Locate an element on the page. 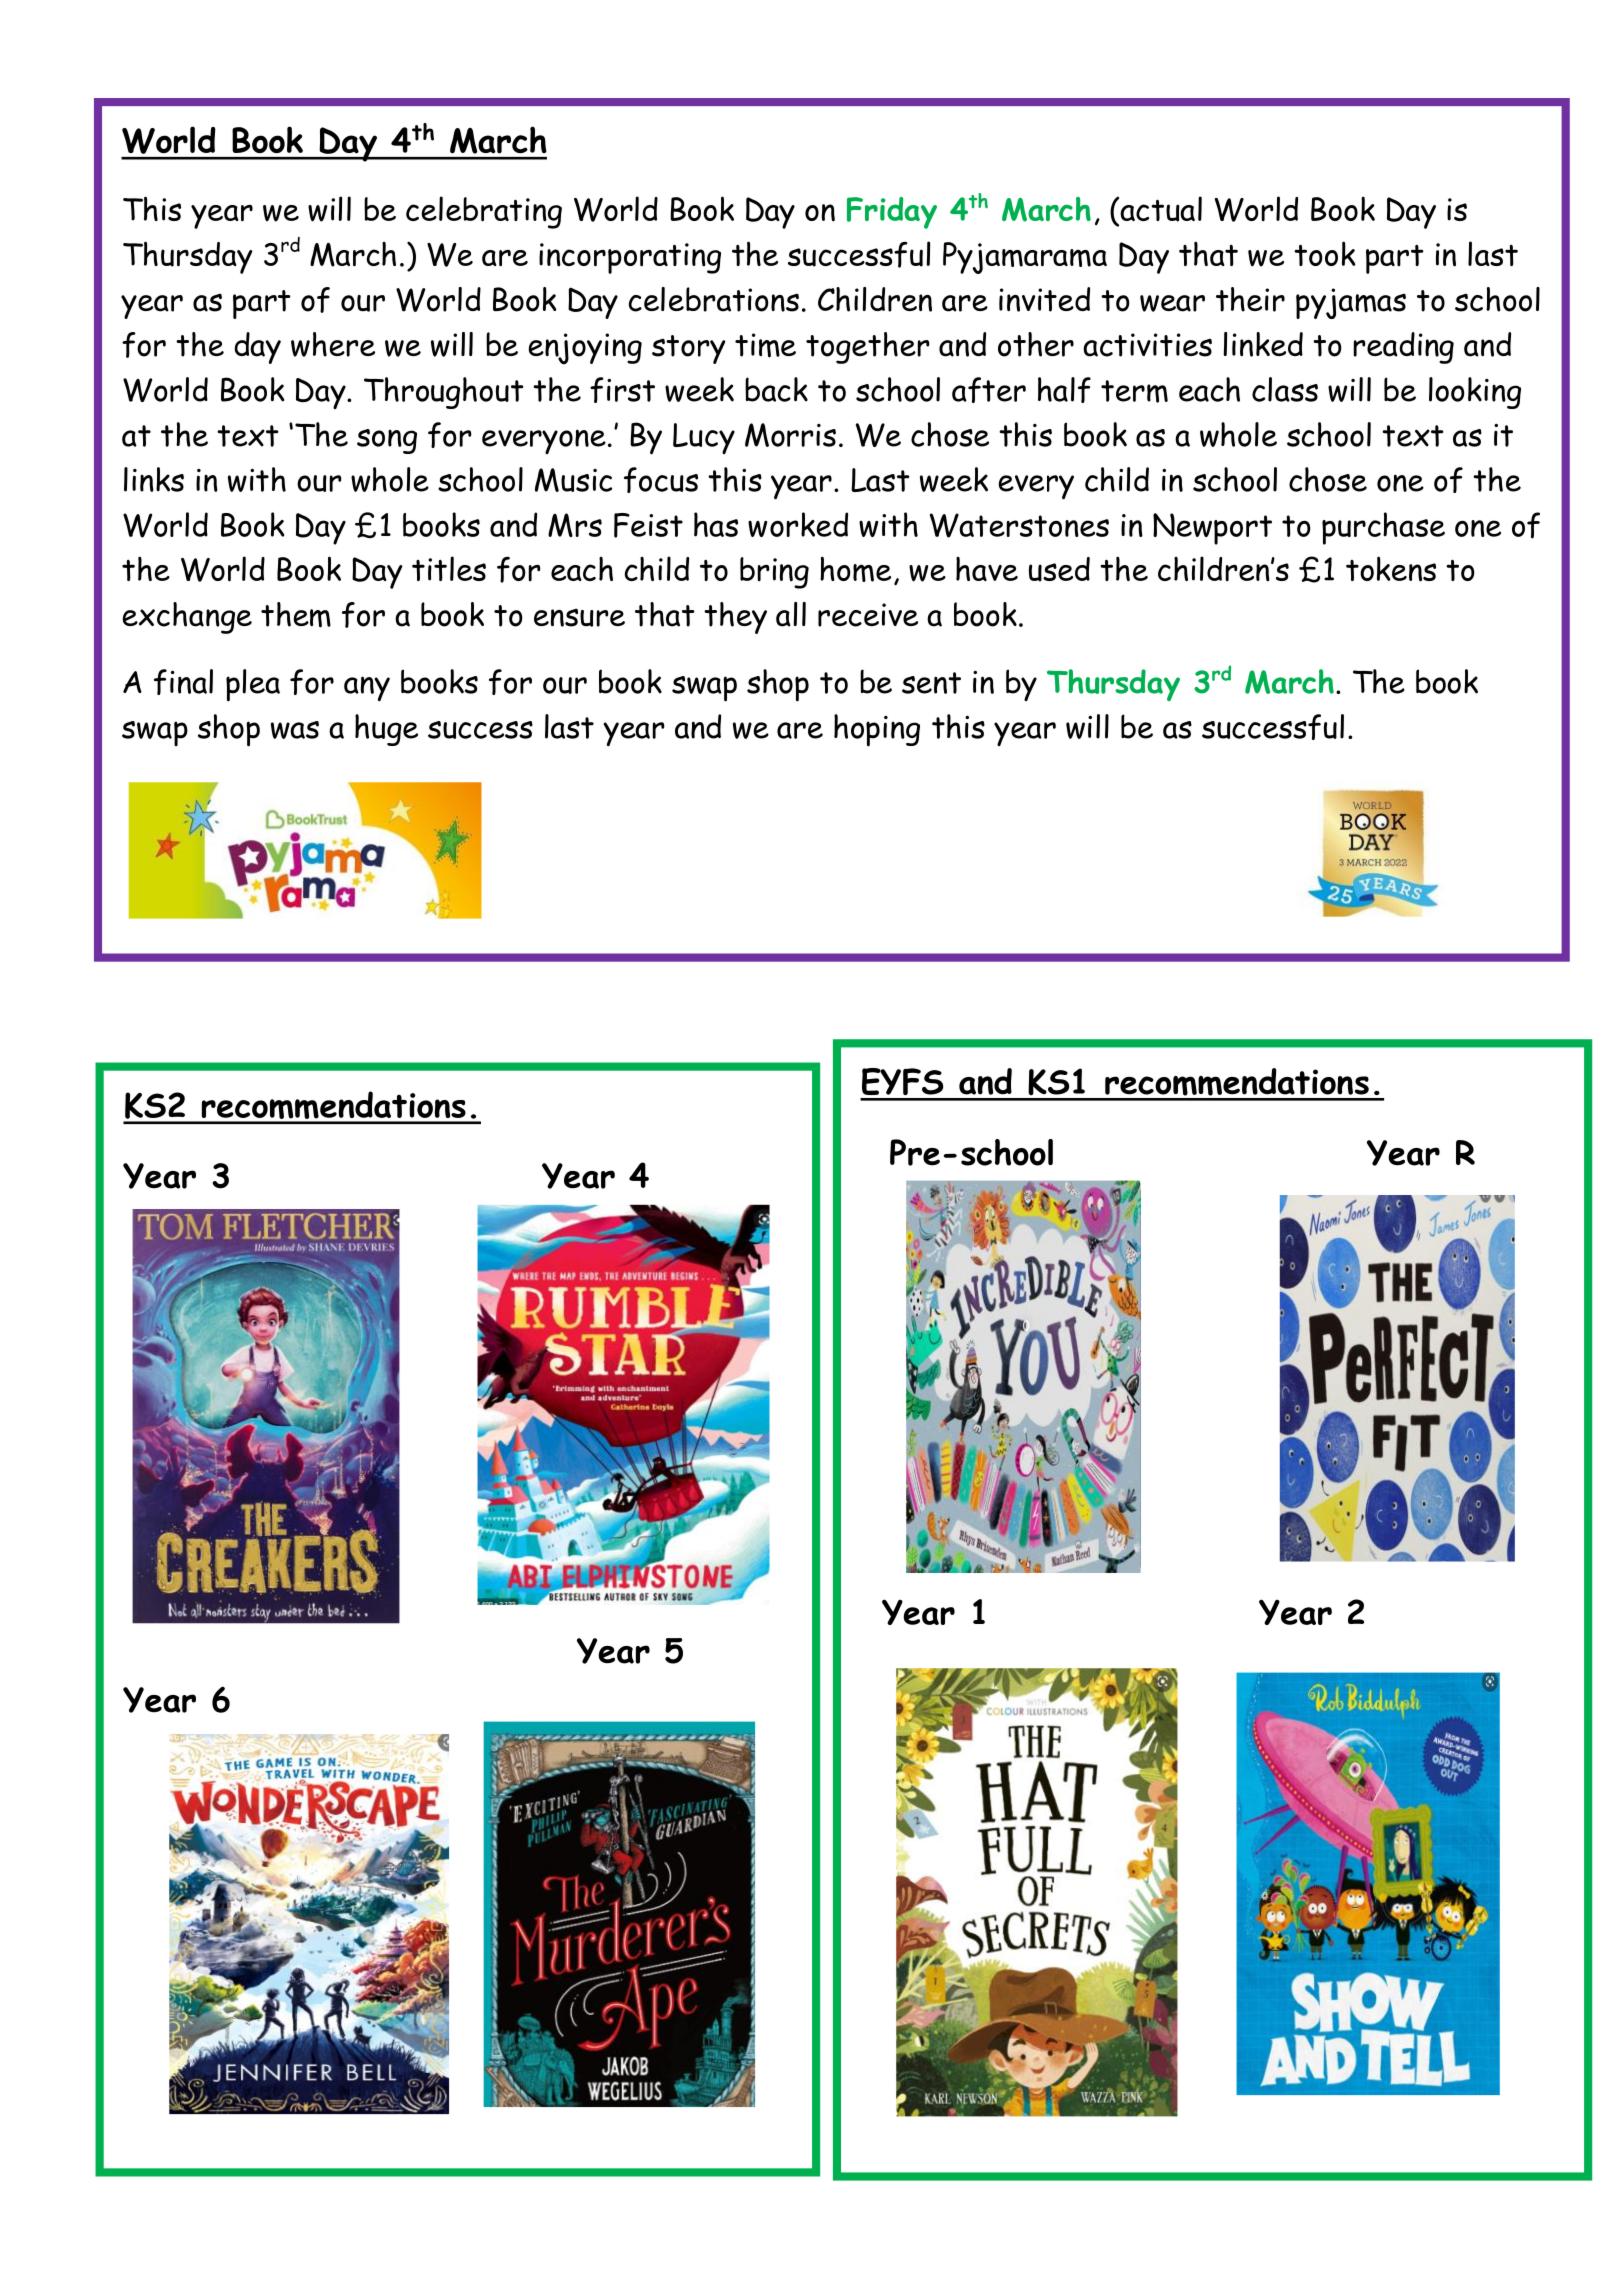  them is located at coordinates (296, 615).
